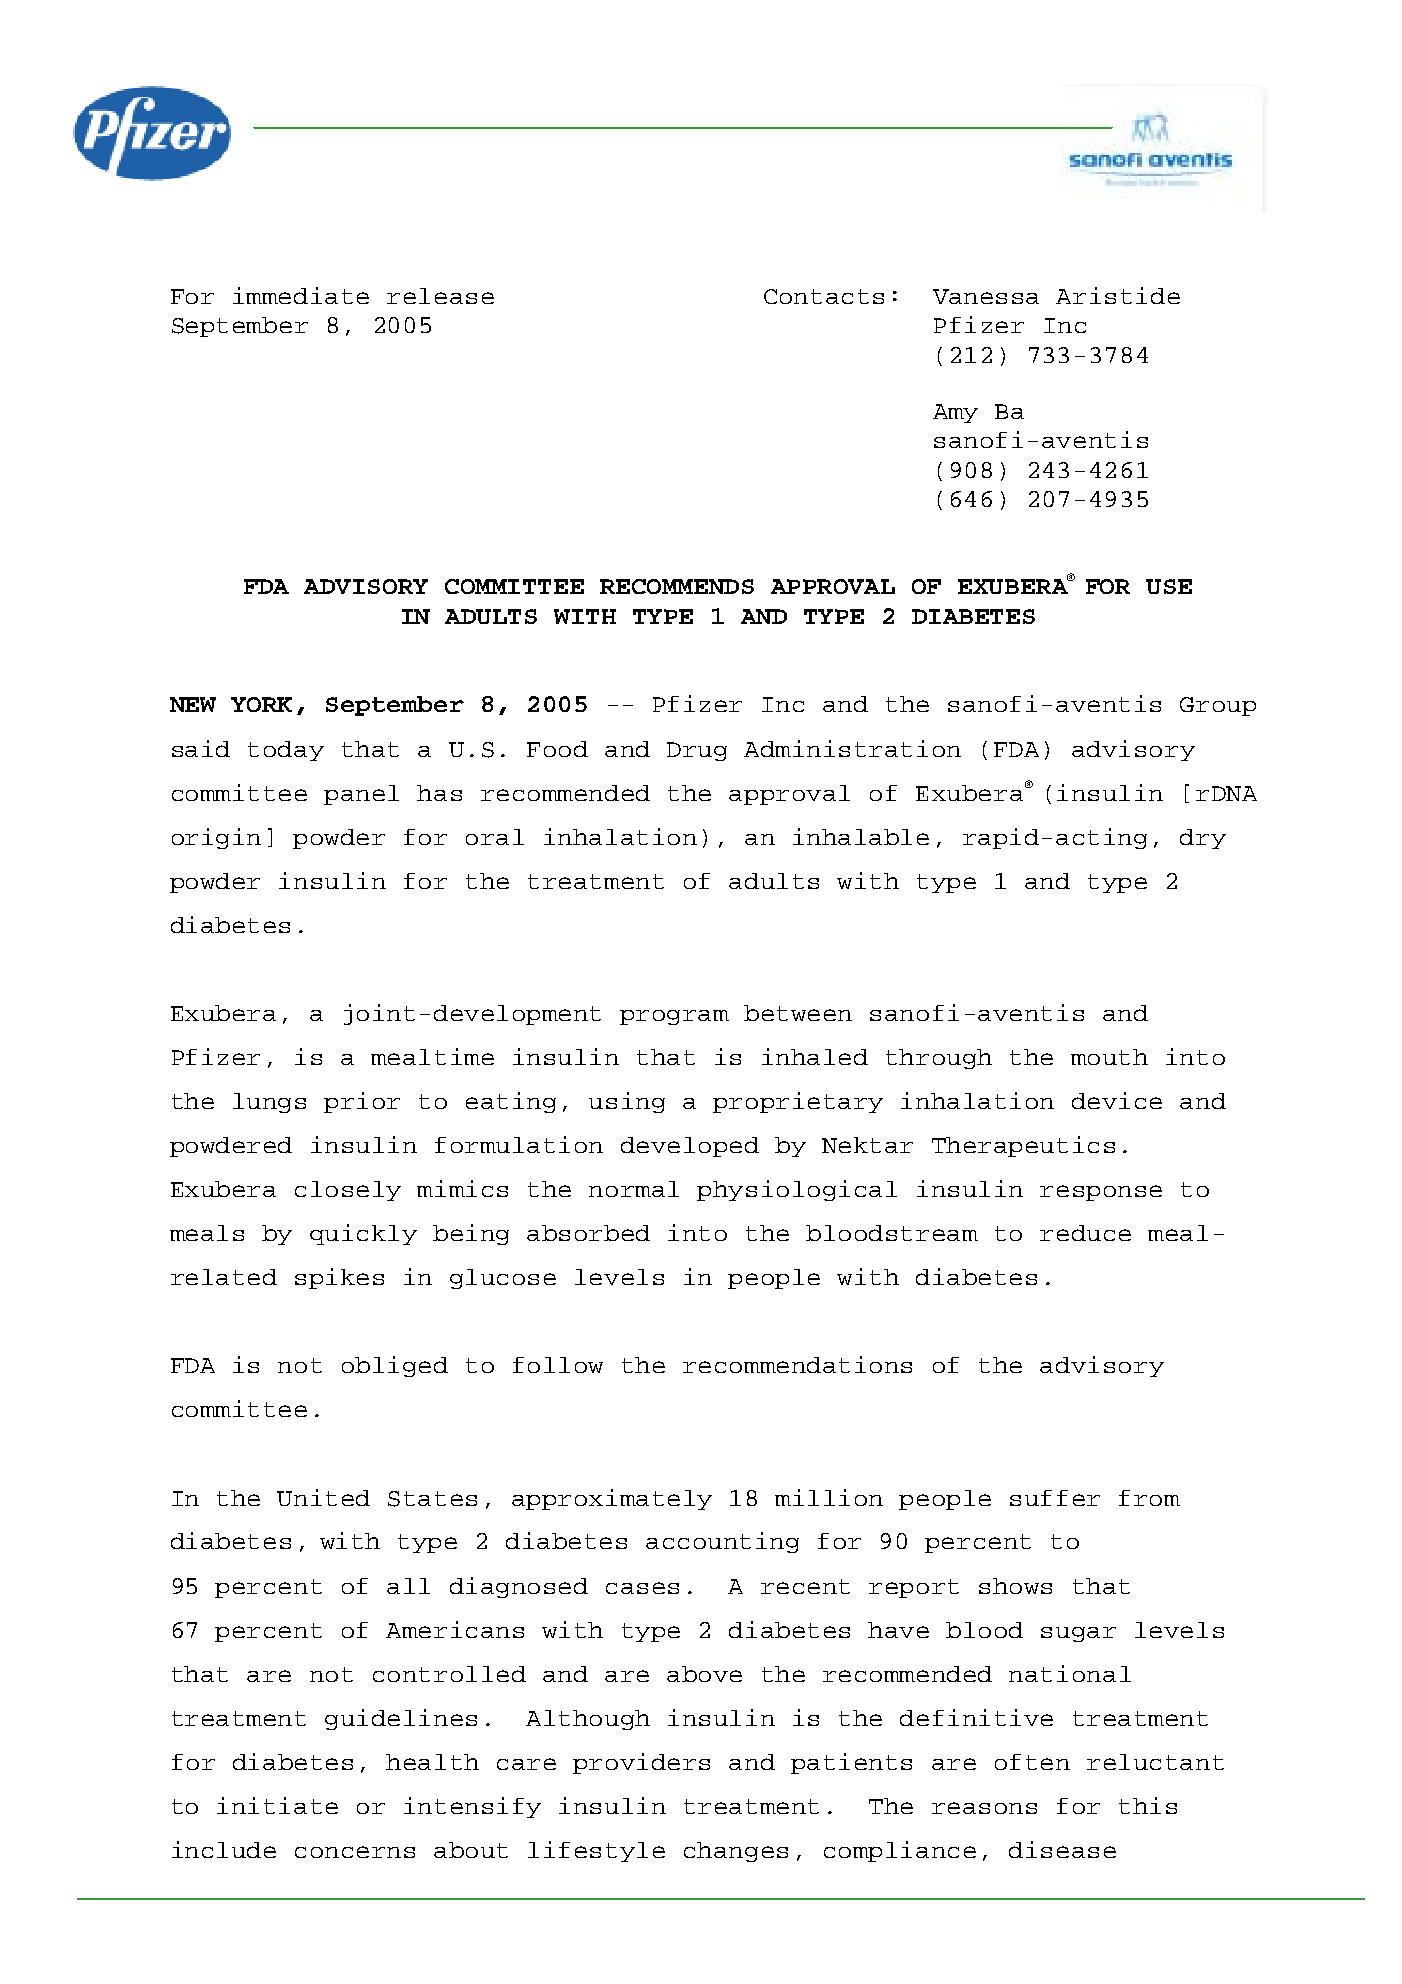 The image size is (1402, 1984). What do you see at coordinates (674, 1017) in the document?
I see `program` at bounding box center [674, 1017].
